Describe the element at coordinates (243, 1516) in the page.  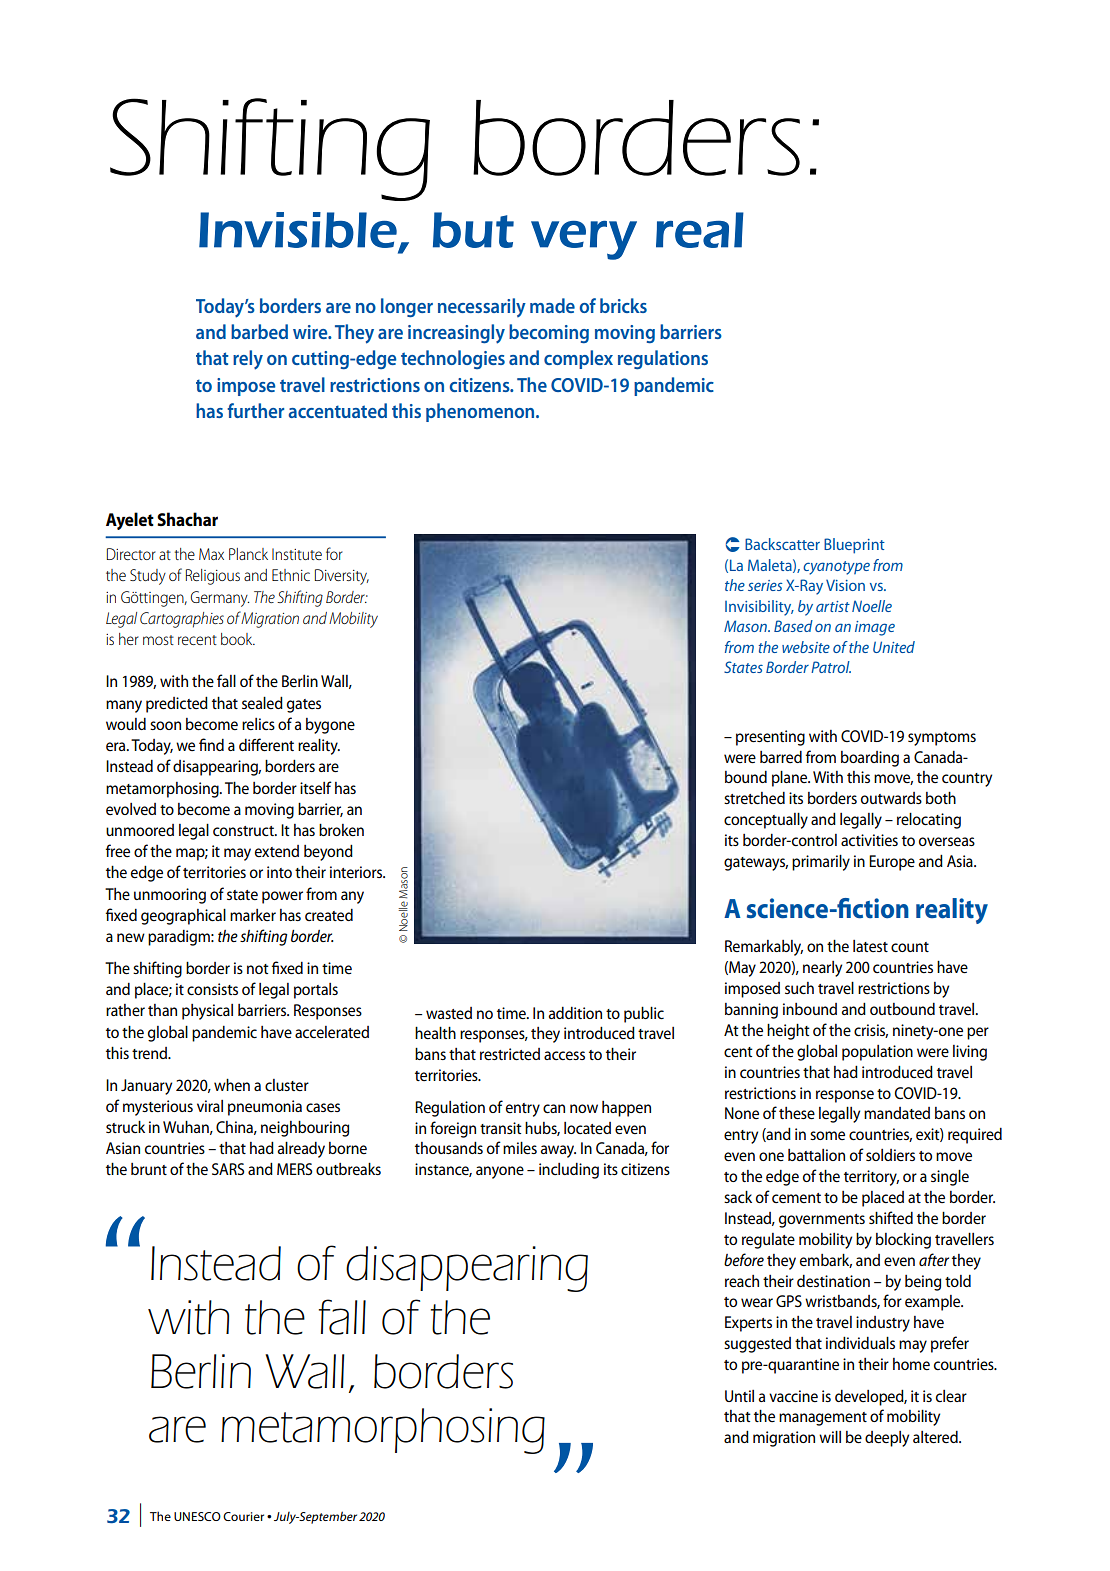
I see `Courier` at that location.
